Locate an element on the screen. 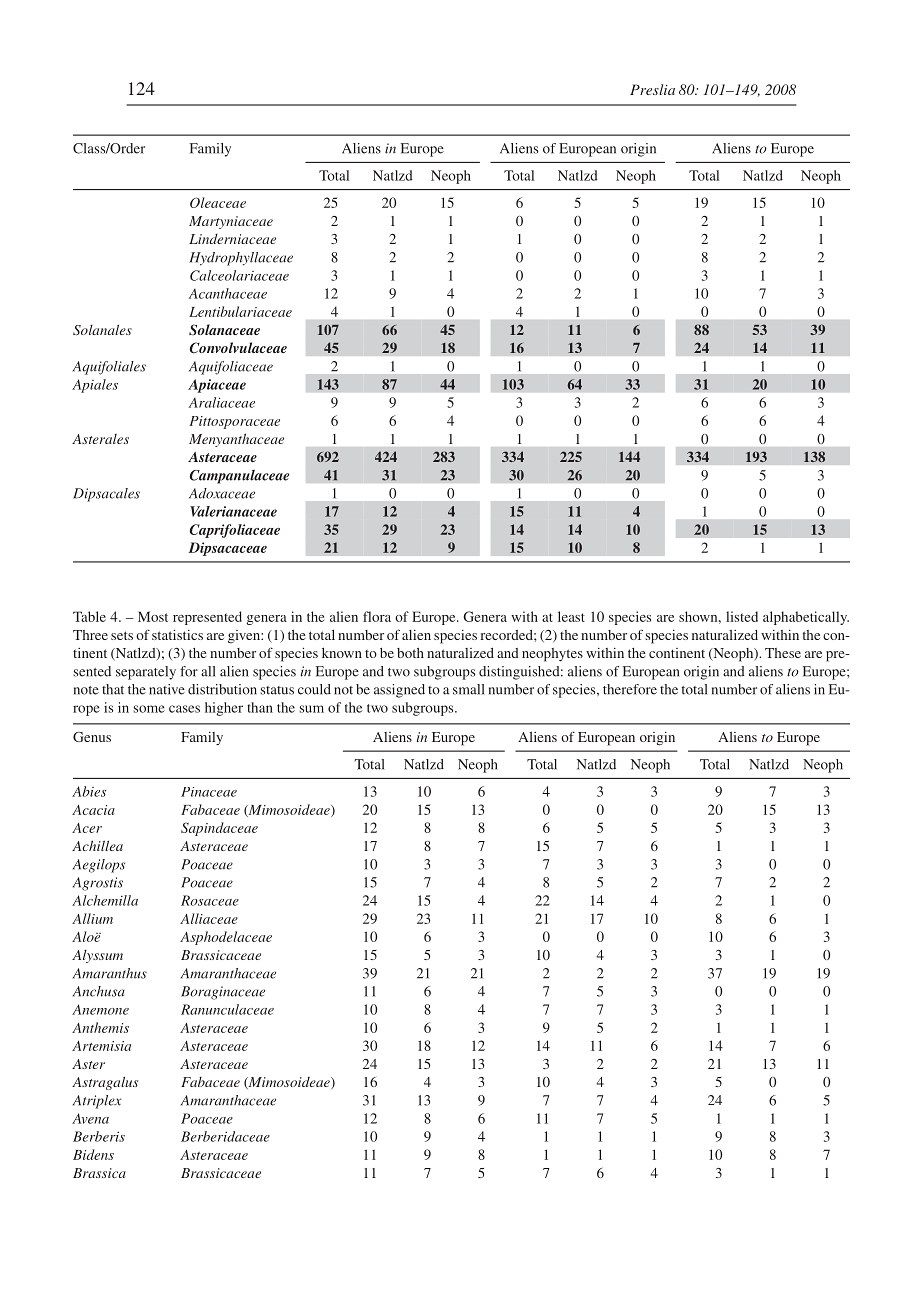  Solanaceae is located at coordinates (224, 329).
